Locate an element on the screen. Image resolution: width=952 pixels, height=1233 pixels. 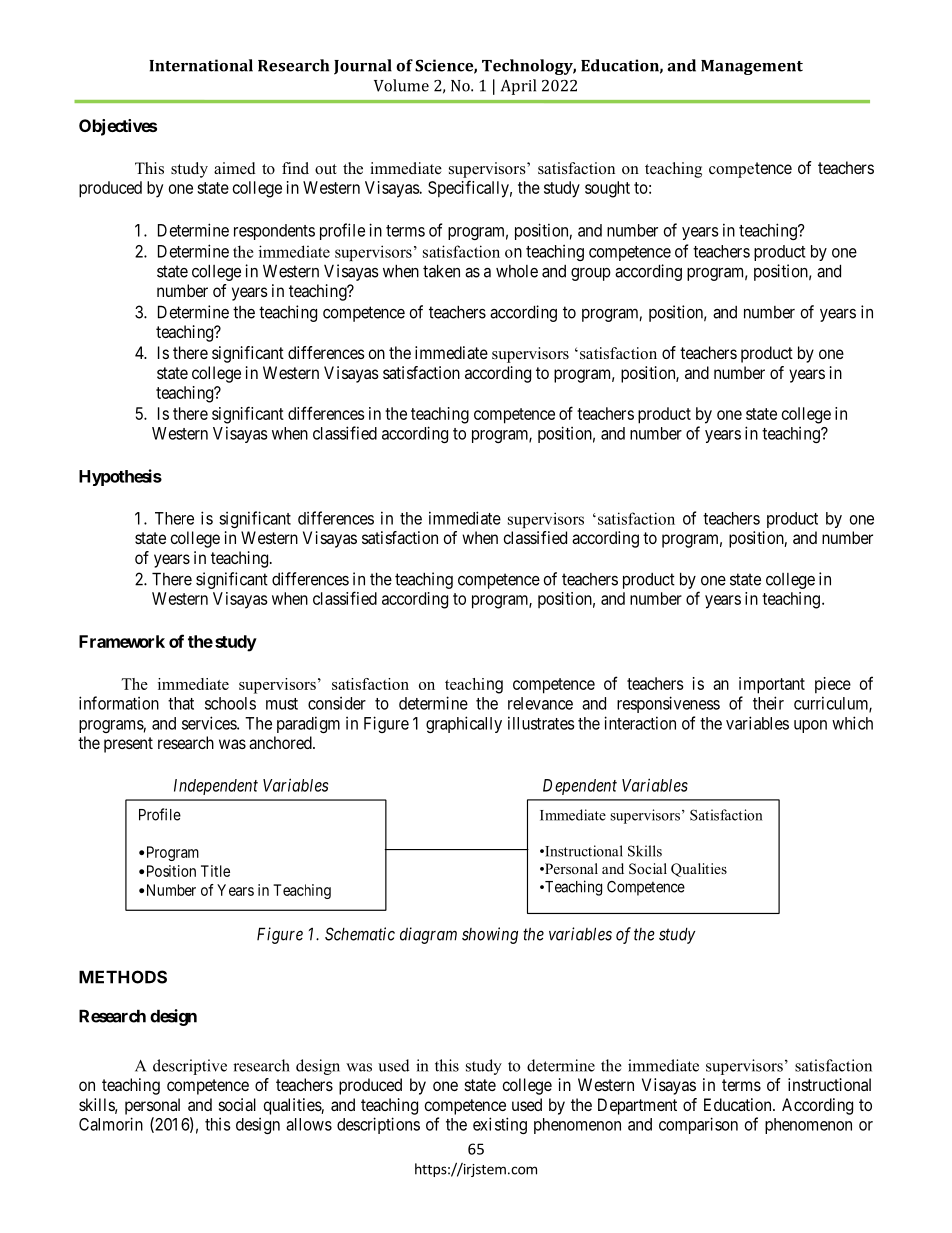
upon is located at coordinates (810, 726).
